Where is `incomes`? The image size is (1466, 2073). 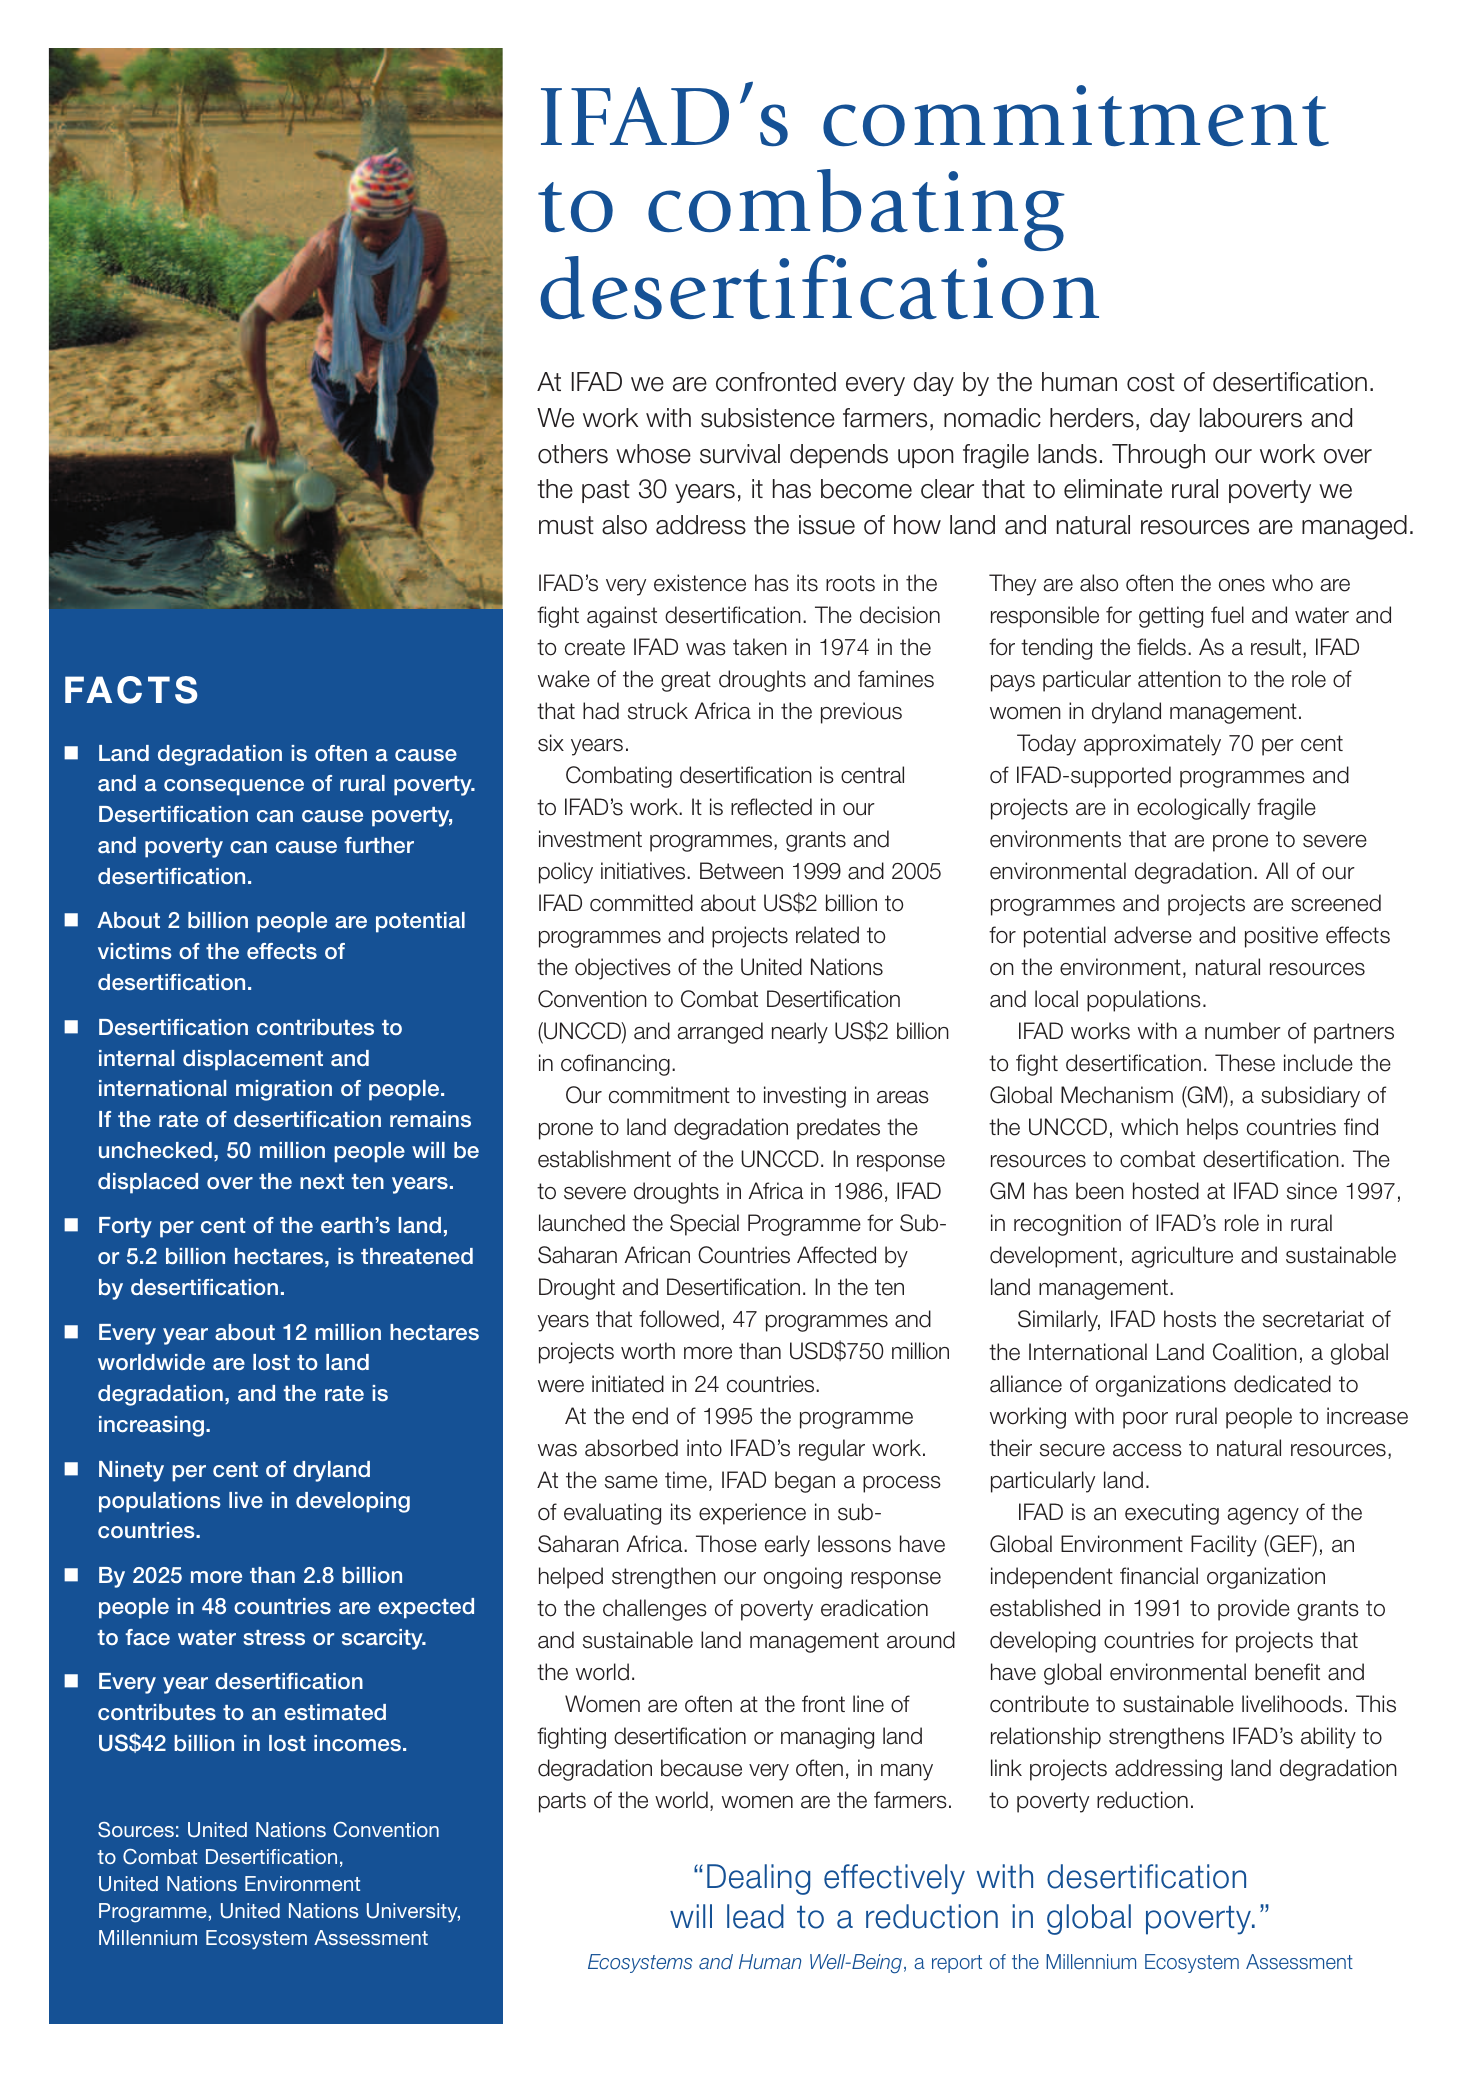
incomes is located at coordinates (359, 1743).
